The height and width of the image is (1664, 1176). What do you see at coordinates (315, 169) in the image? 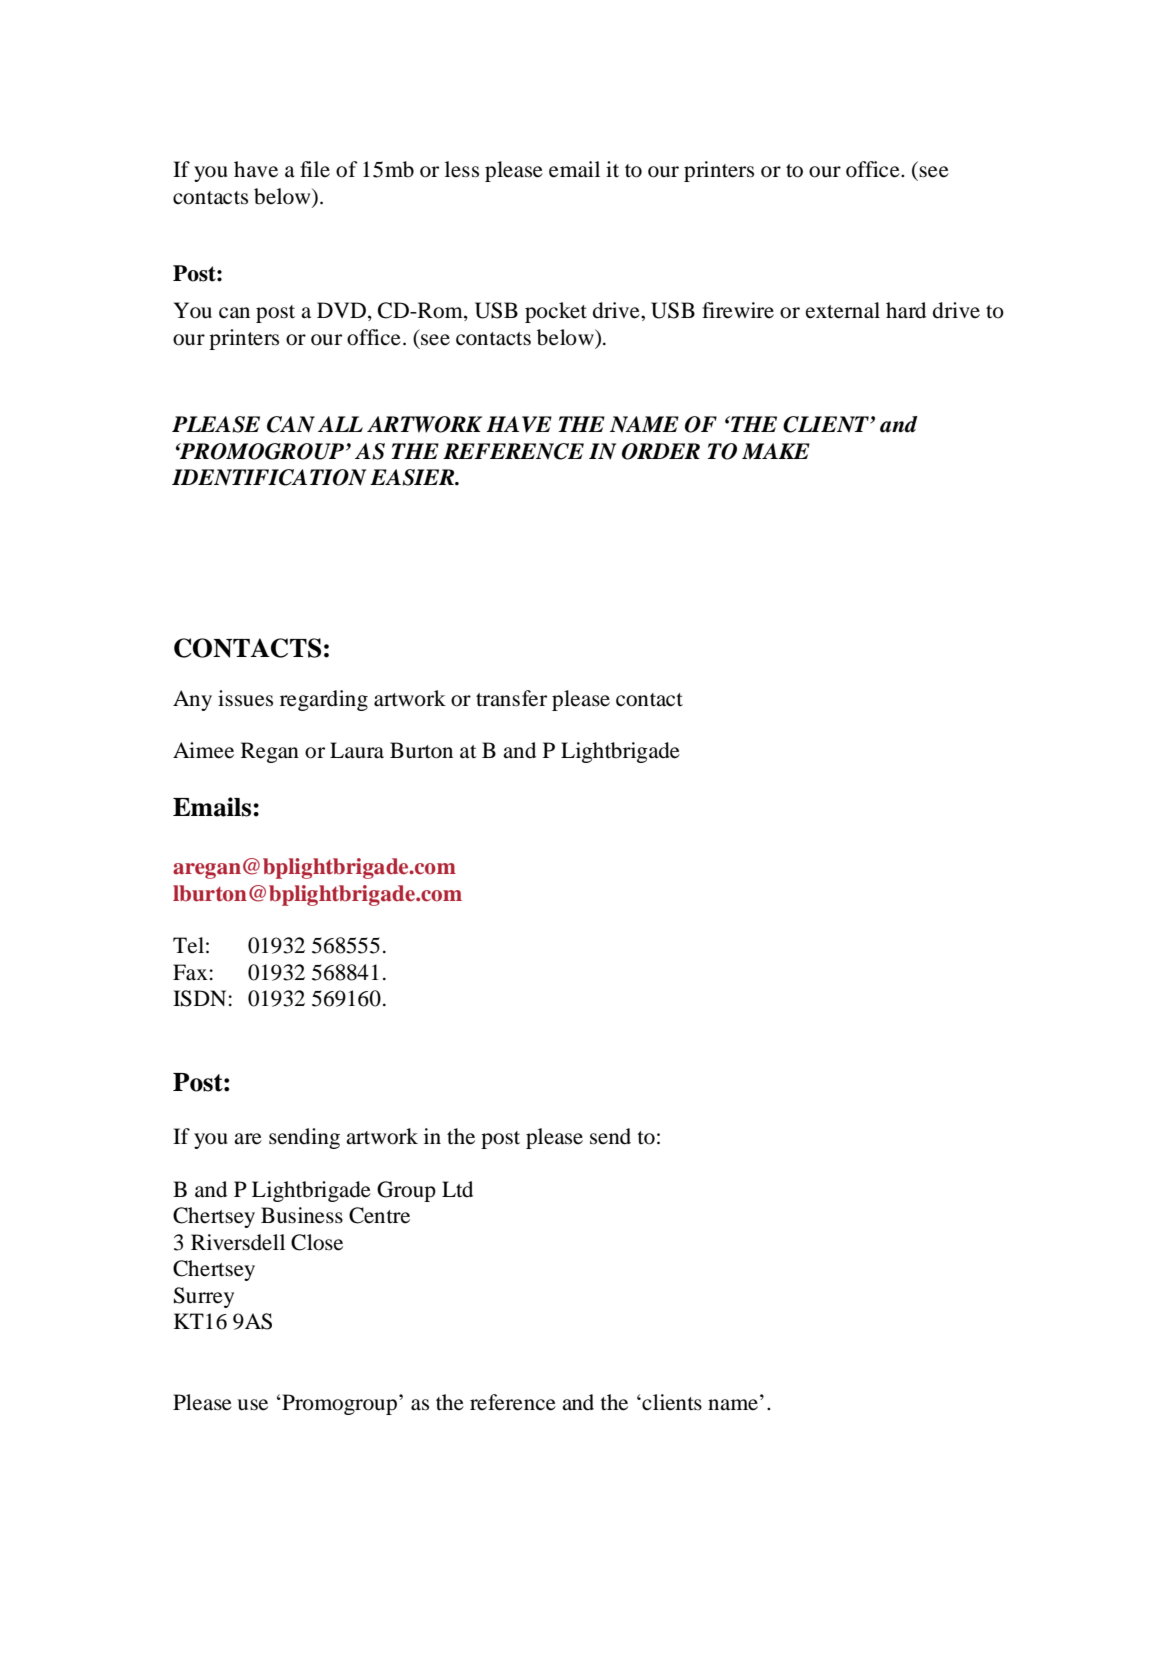
I see `file` at bounding box center [315, 169].
